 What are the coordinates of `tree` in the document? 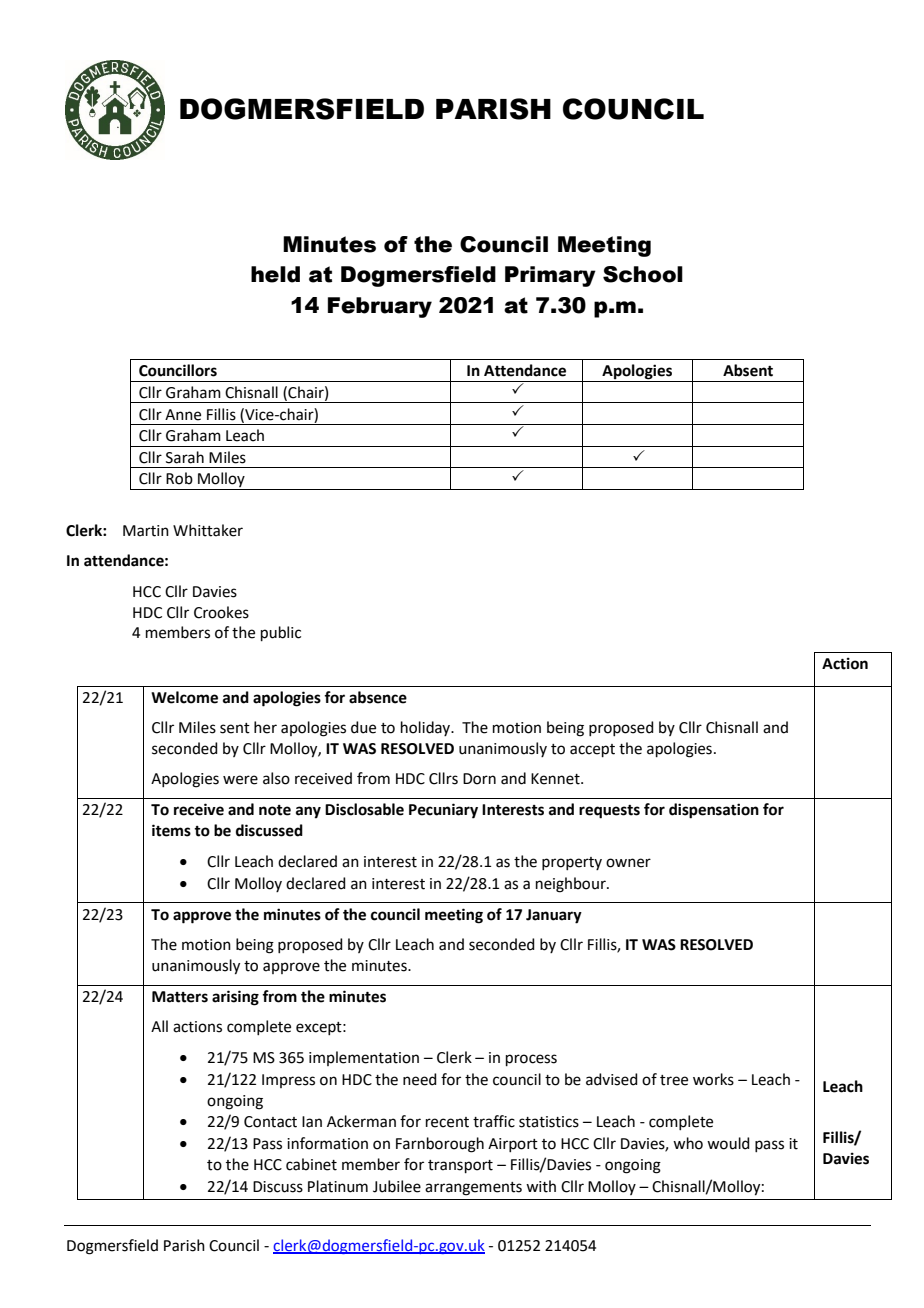 It's located at (674, 1080).
